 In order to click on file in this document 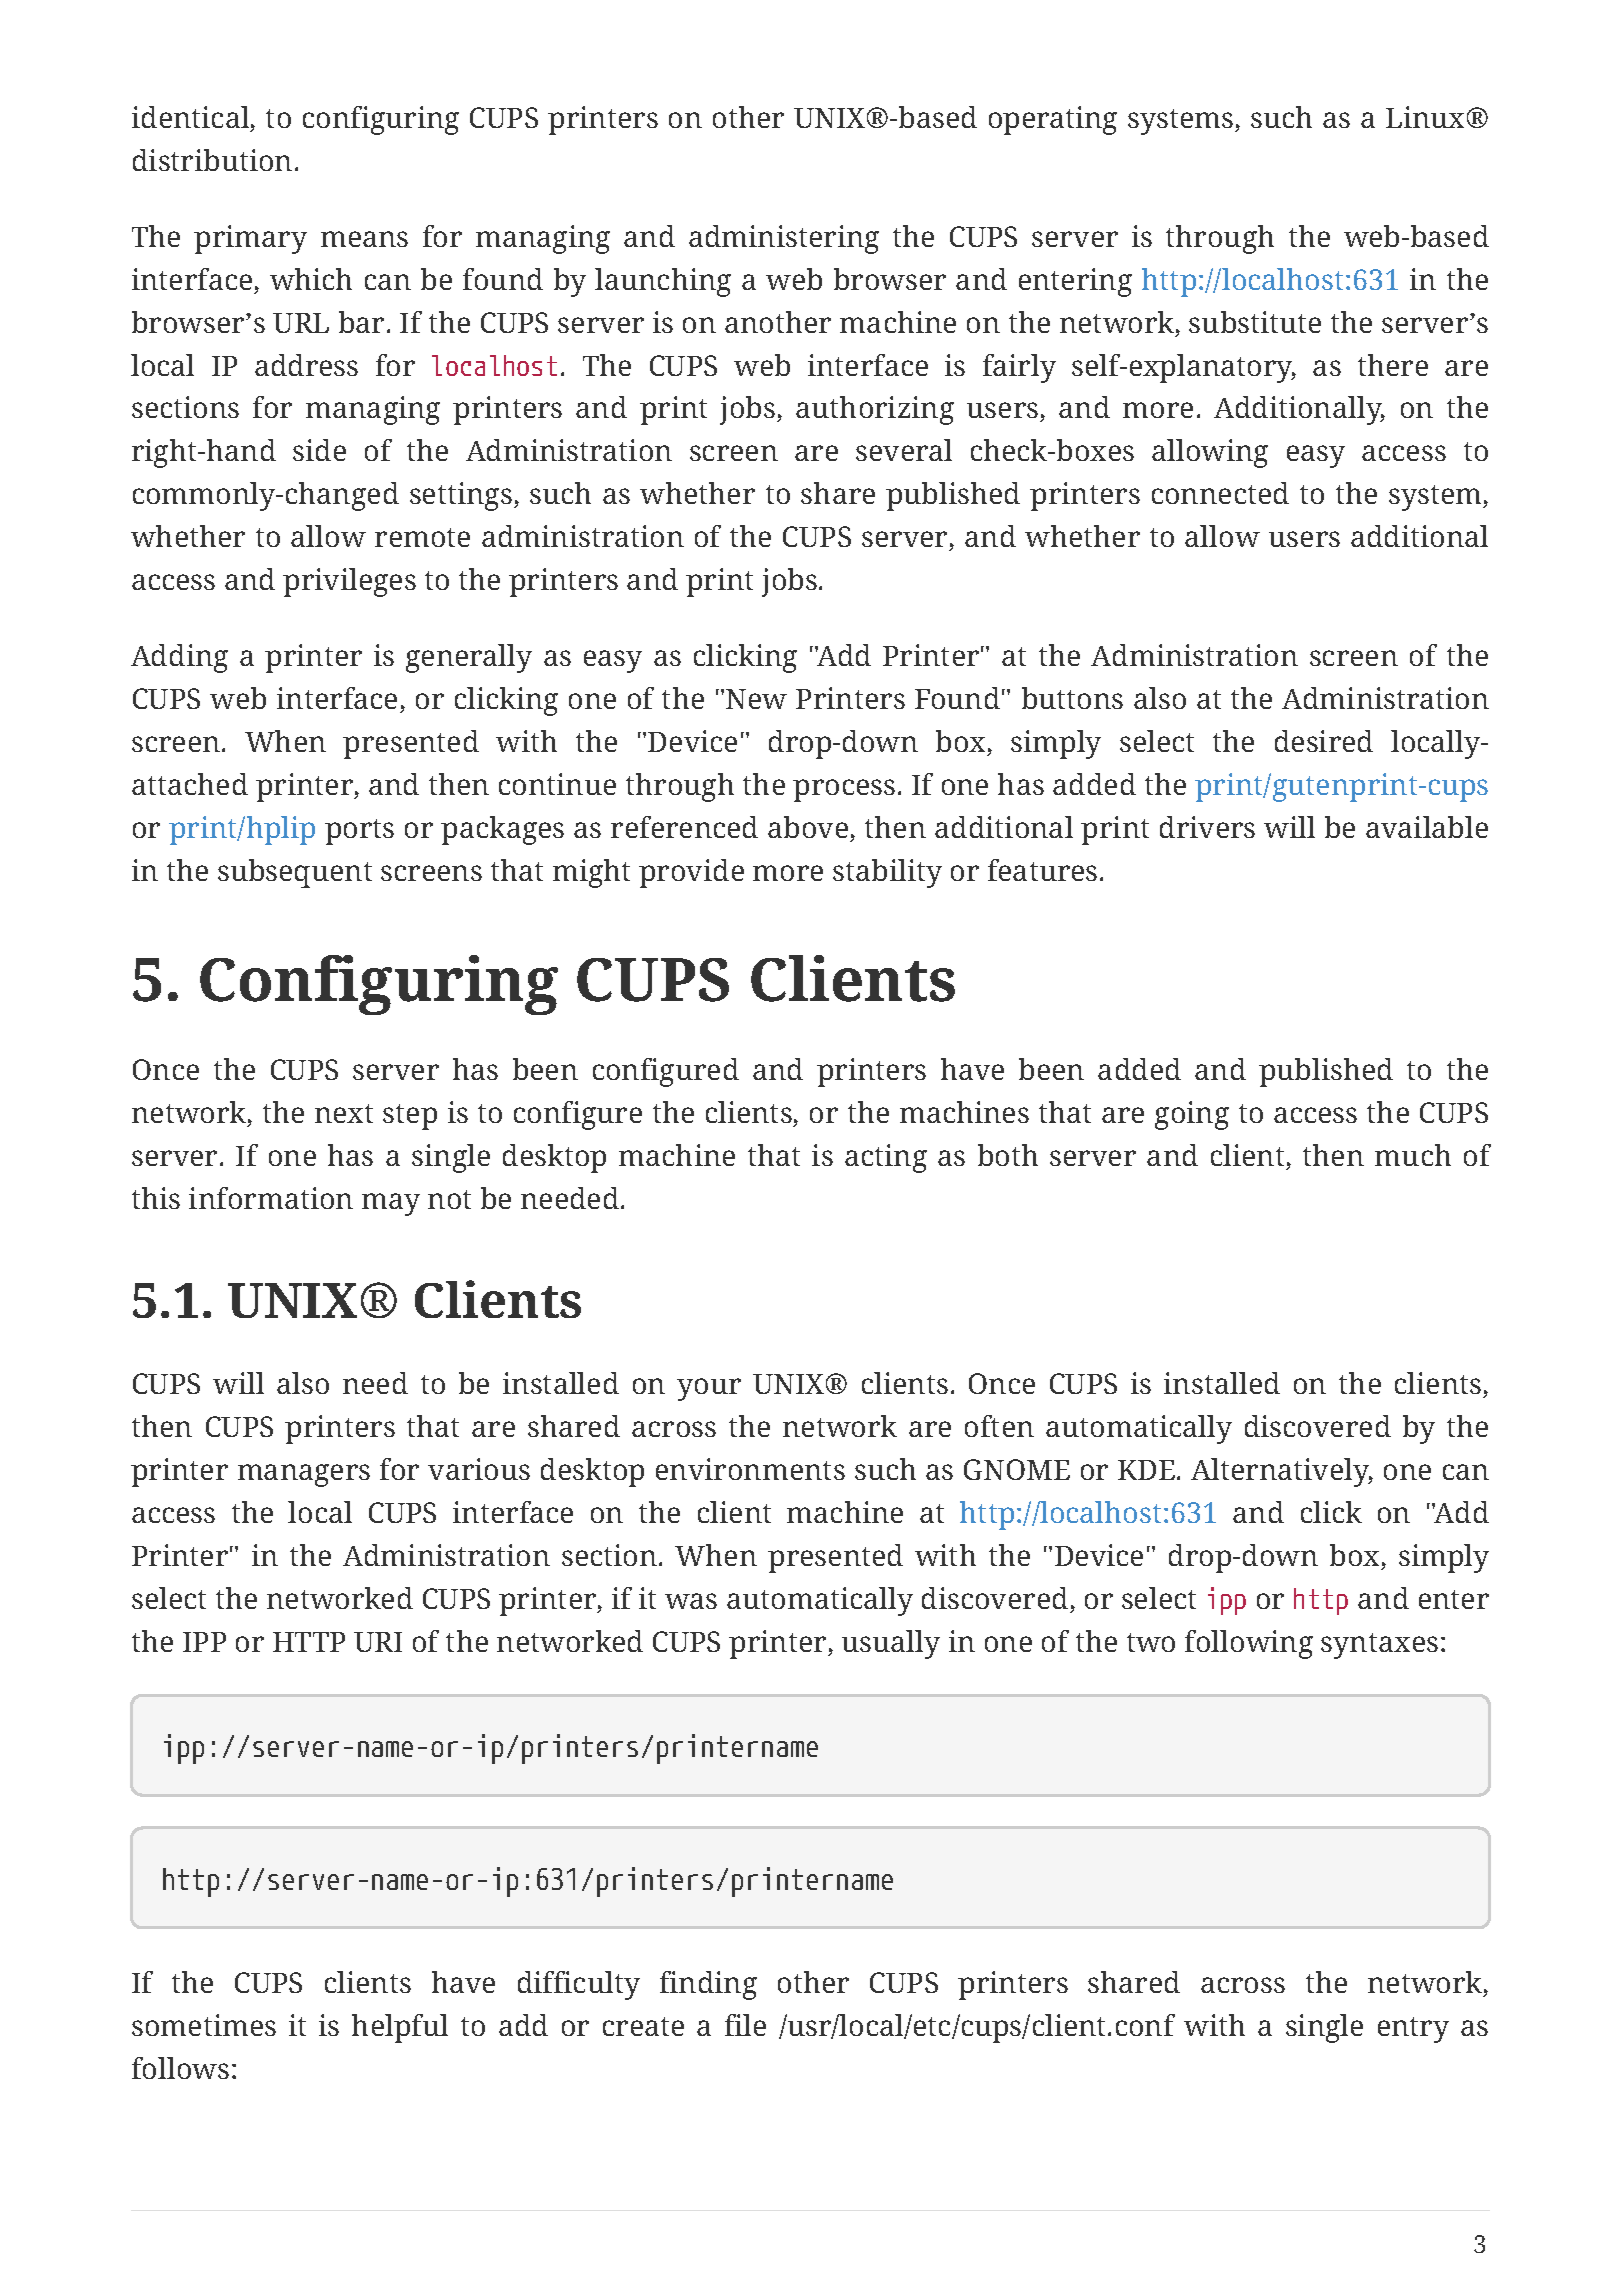, I will do `click(745, 2025)`.
